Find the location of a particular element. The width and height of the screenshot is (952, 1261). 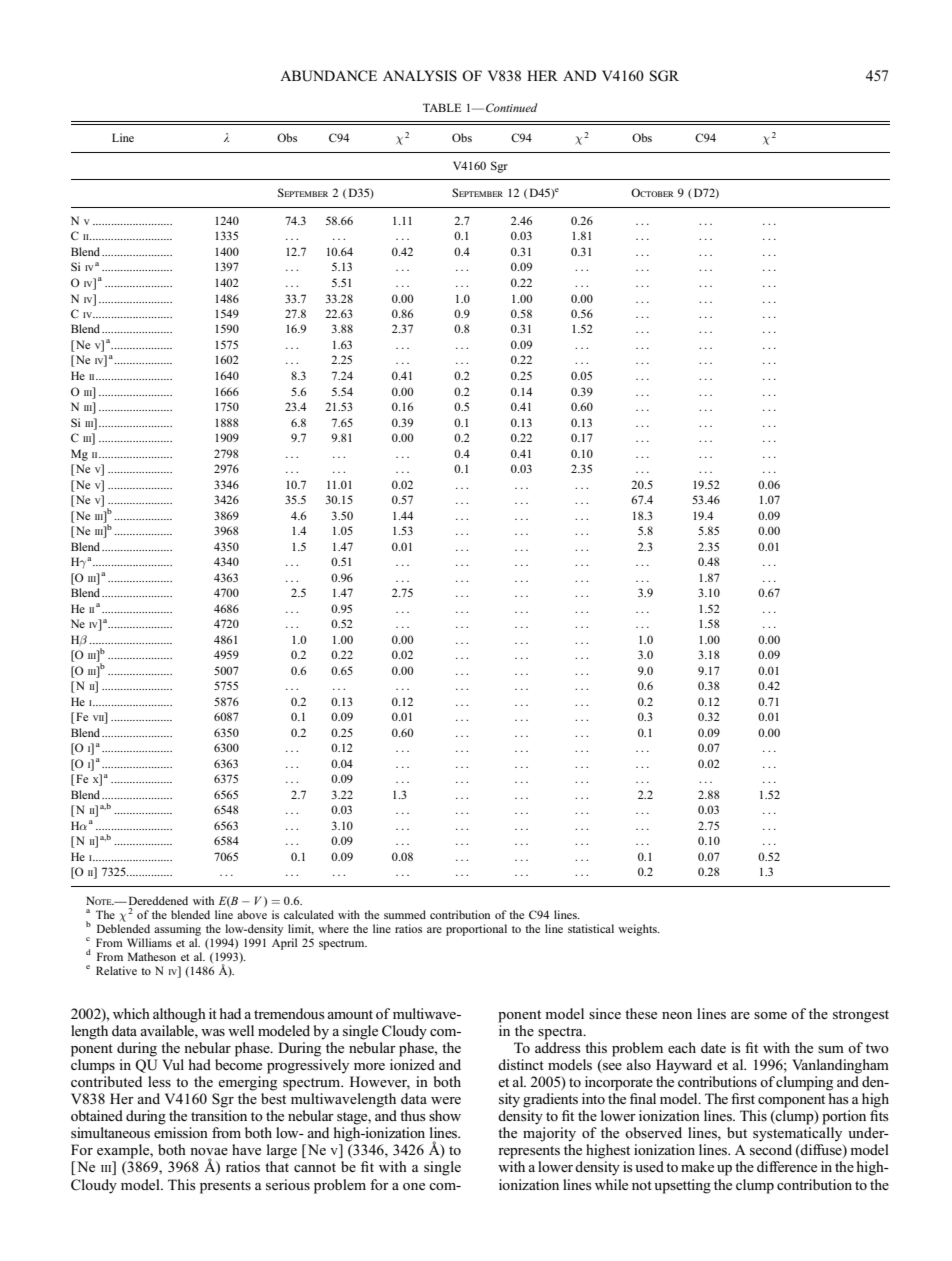

summed is located at coordinates (405, 914).
